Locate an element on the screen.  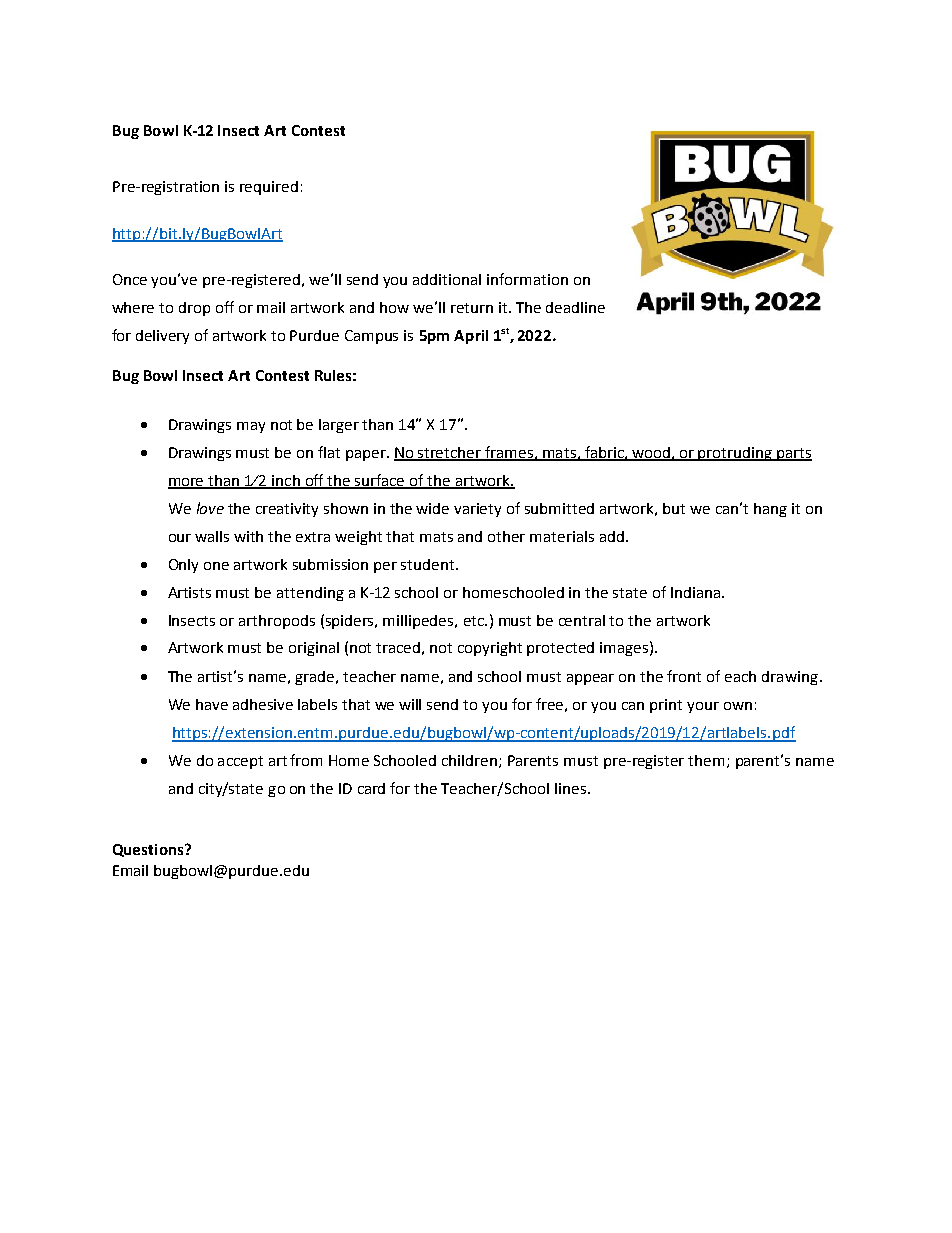
card is located at coordinates (371, 788).
